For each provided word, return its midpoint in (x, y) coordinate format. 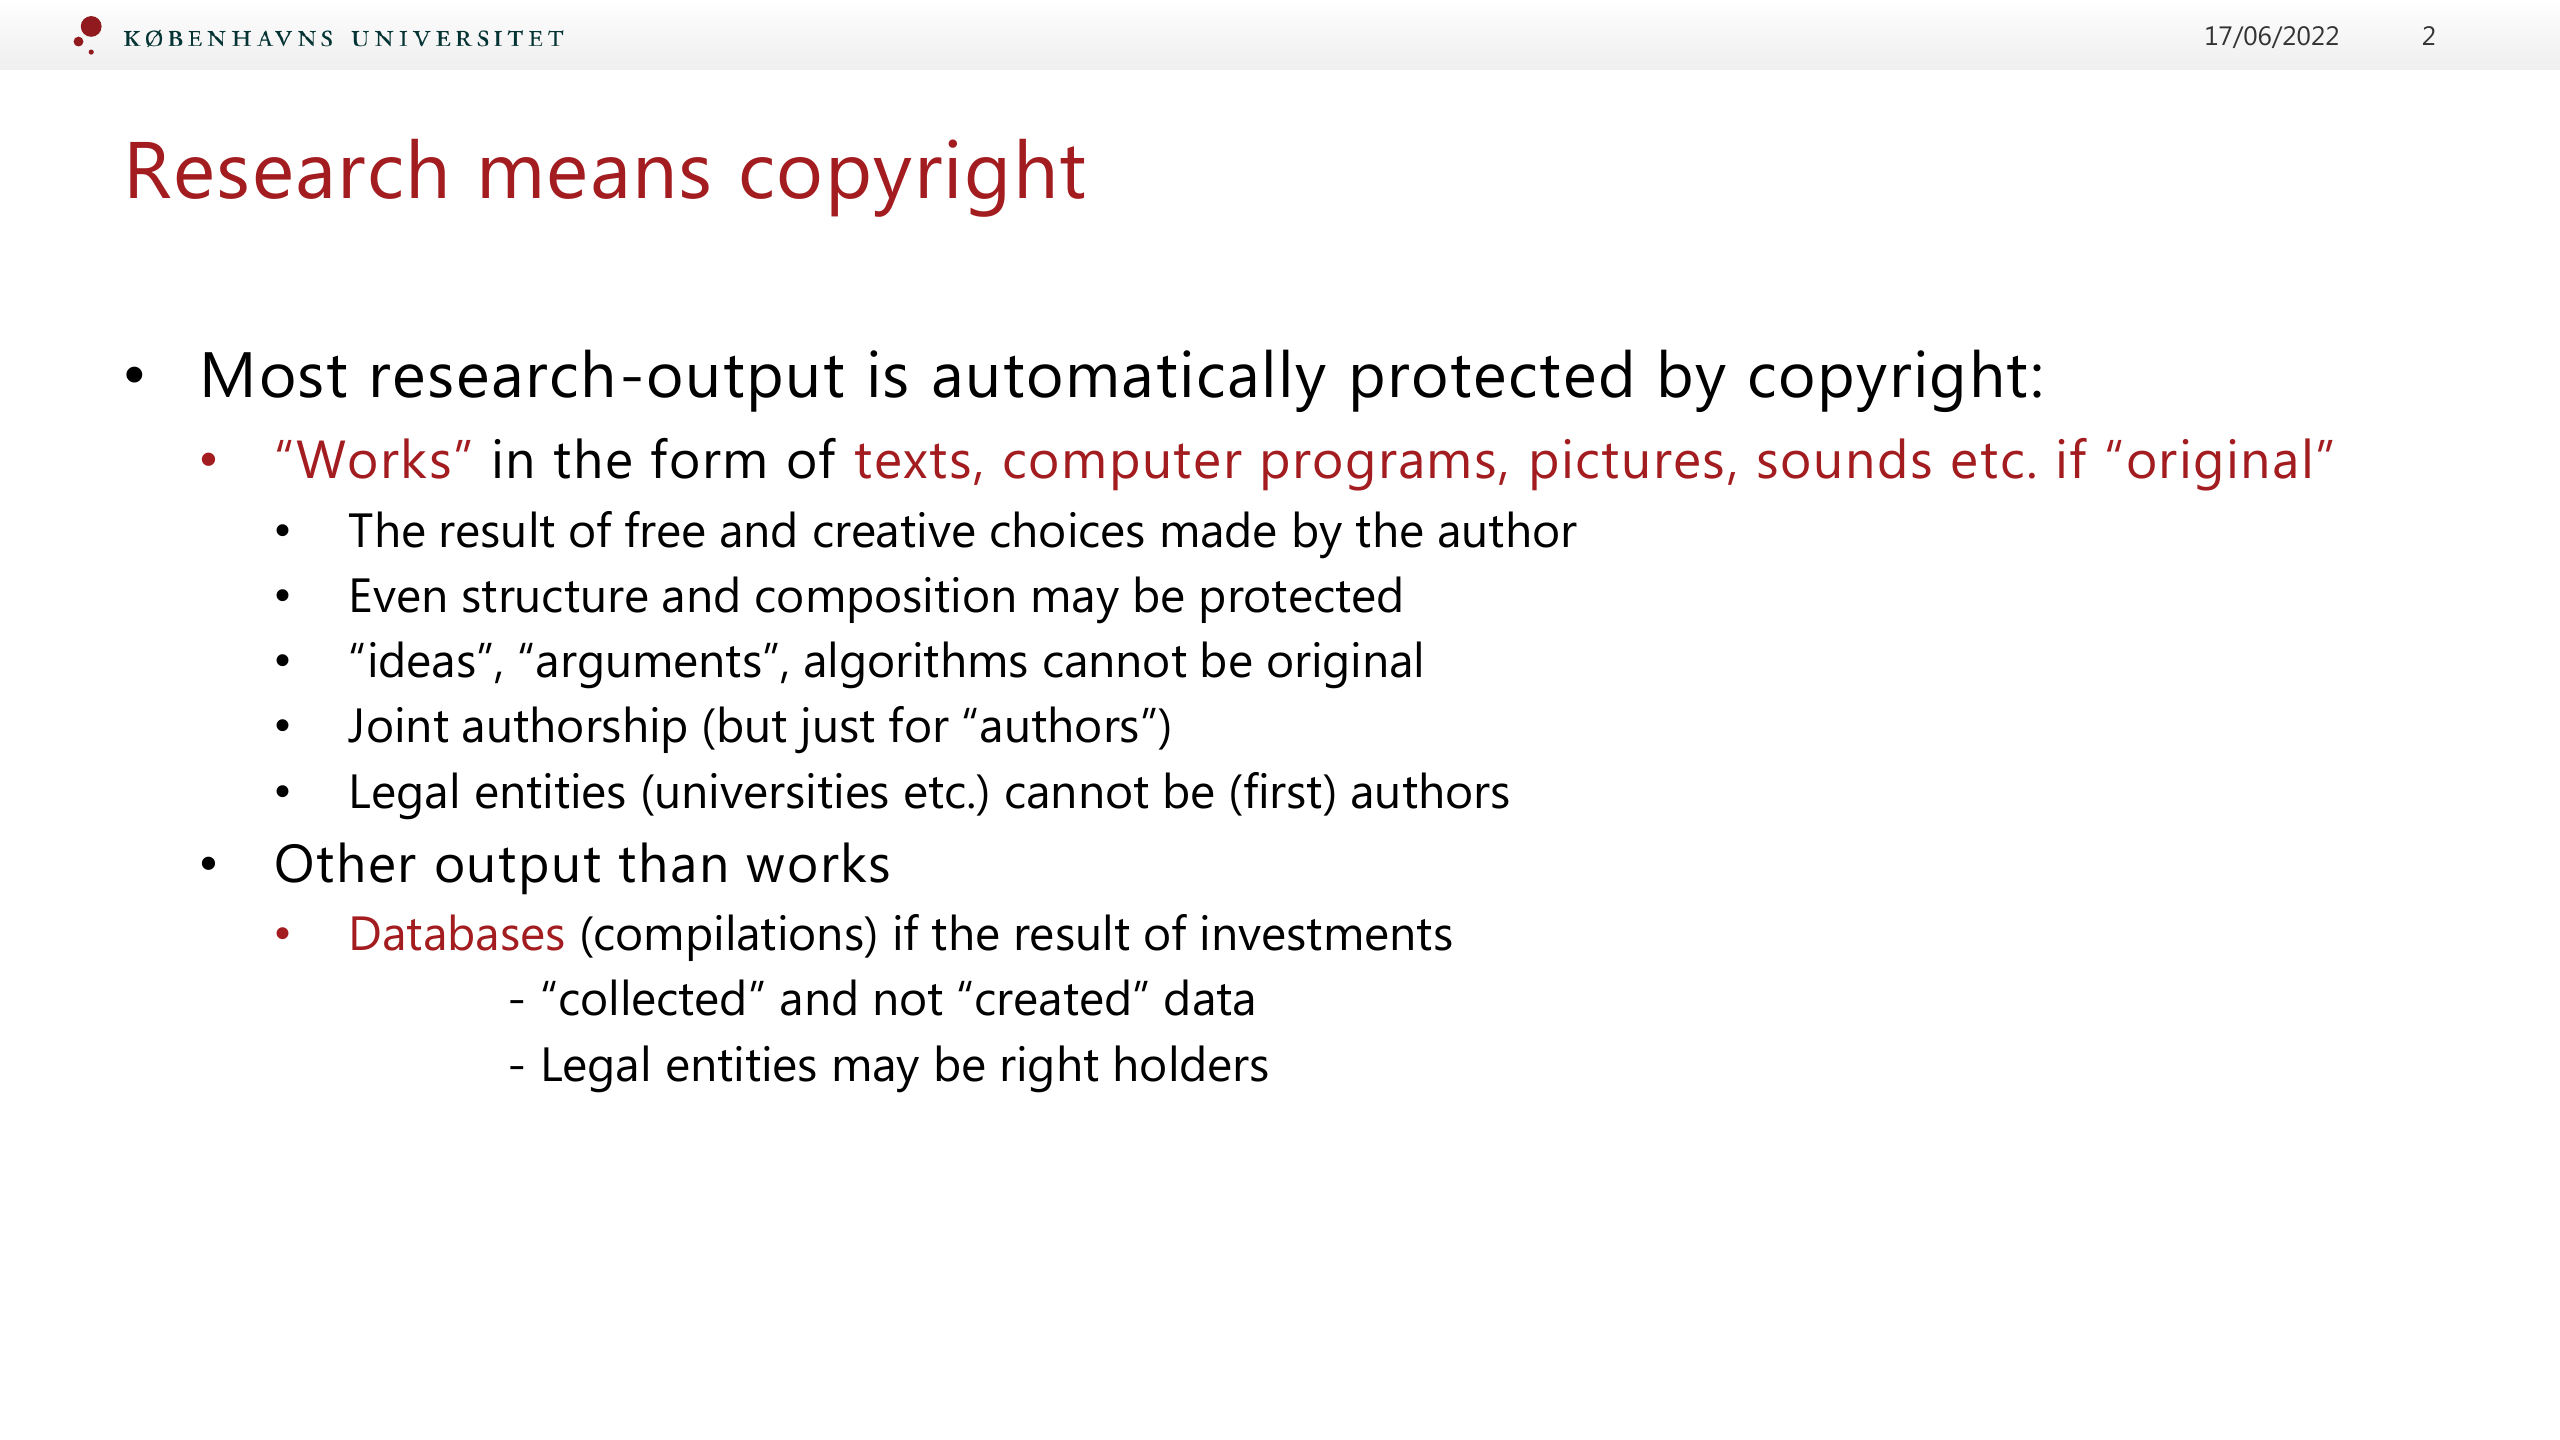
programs (1379, 470)
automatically (1130, 380)
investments (1327, 933)
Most (275, 375)
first (1282, 790)
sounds (1844, 458)
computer (1123, 467)
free (664, 529)
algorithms (916, 665)
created (1052, 997)
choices (1067, 529)
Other (346, 862)
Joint (398, 725)
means (595, 178)
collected (652, 997)
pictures (1627, 465)
